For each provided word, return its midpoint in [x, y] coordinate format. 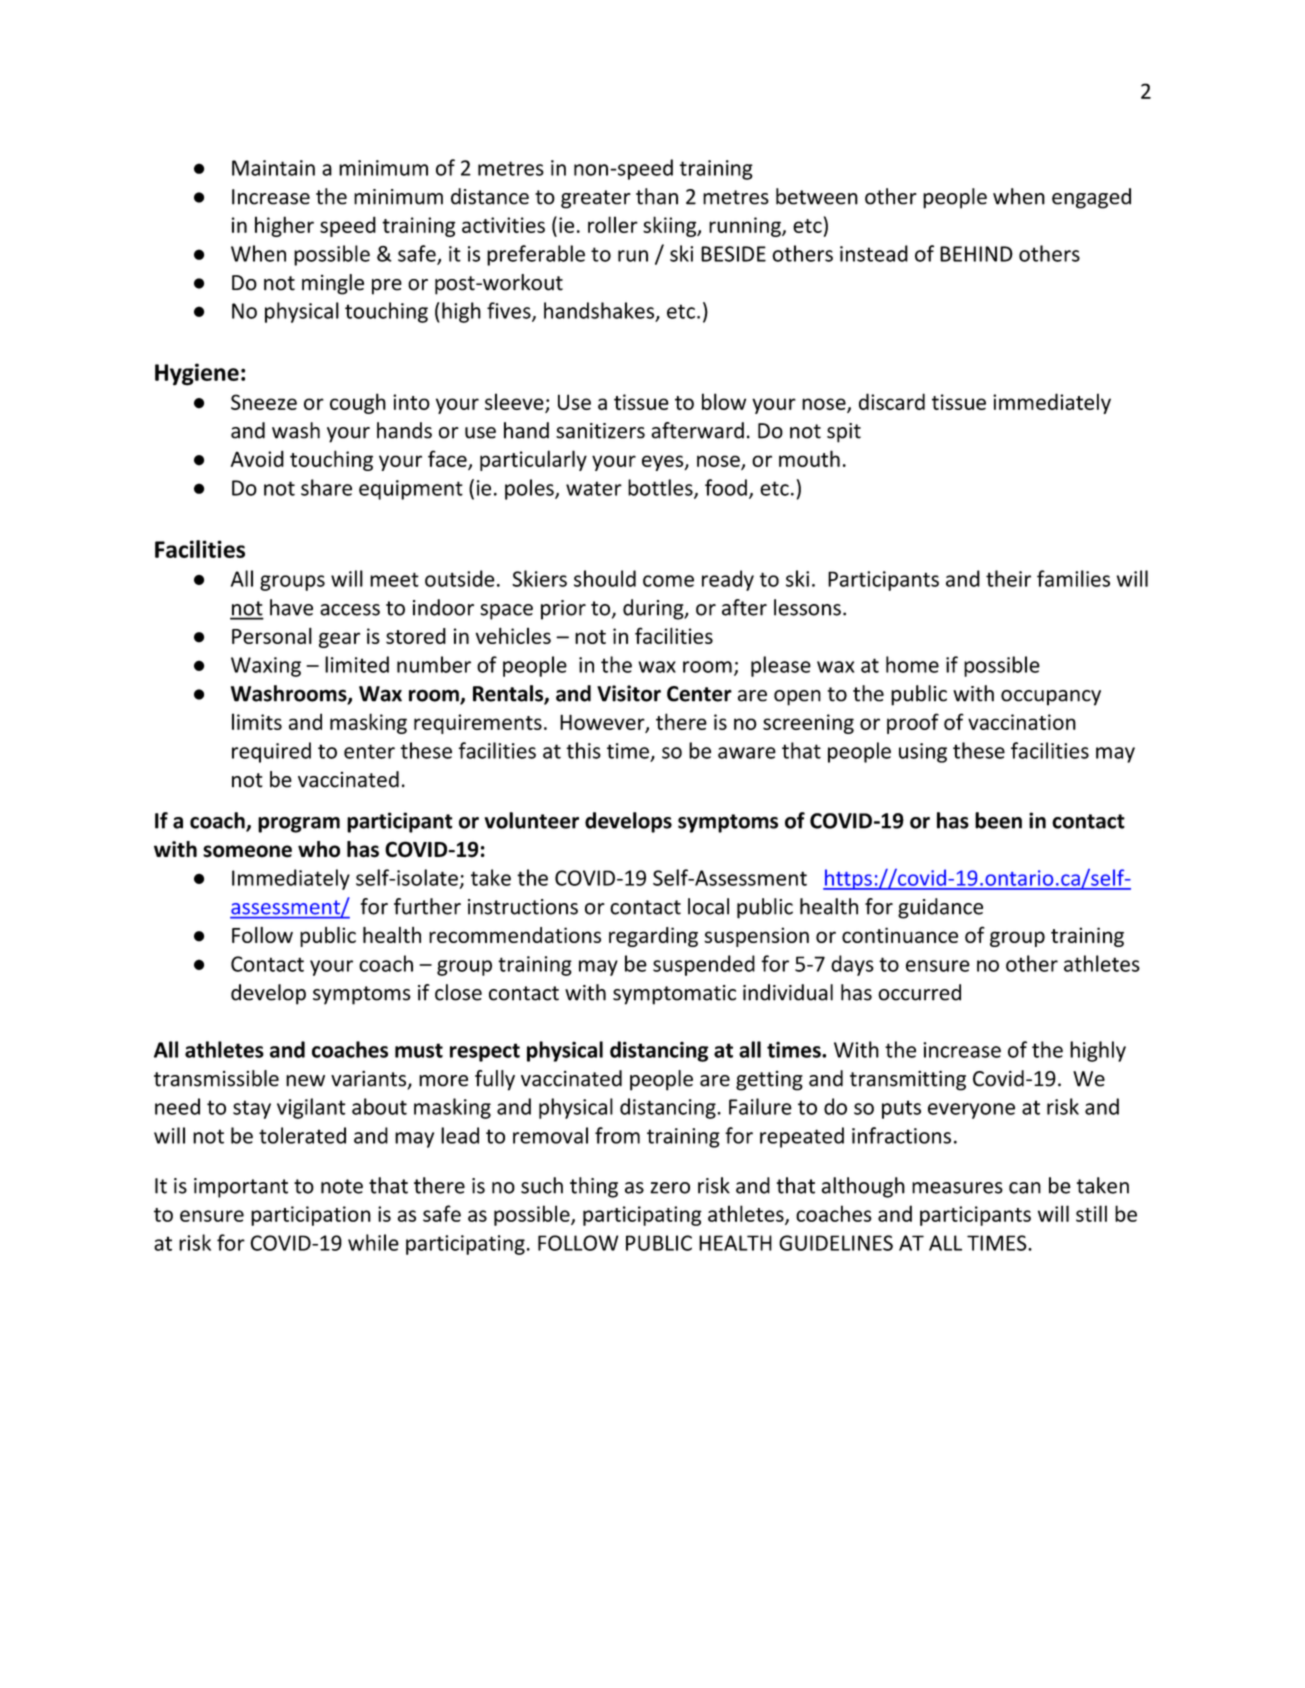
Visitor [629, 693]
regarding [653, 937]
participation [311, 1216]
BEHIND [976, 254]
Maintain [273, 168]
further [427, 906]
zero [670, 1188]
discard [892, 401]
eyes [664, 463]
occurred [919, 992]
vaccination [1022, 722]
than [657, 196]
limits [257, 721]
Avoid [257, 458]
